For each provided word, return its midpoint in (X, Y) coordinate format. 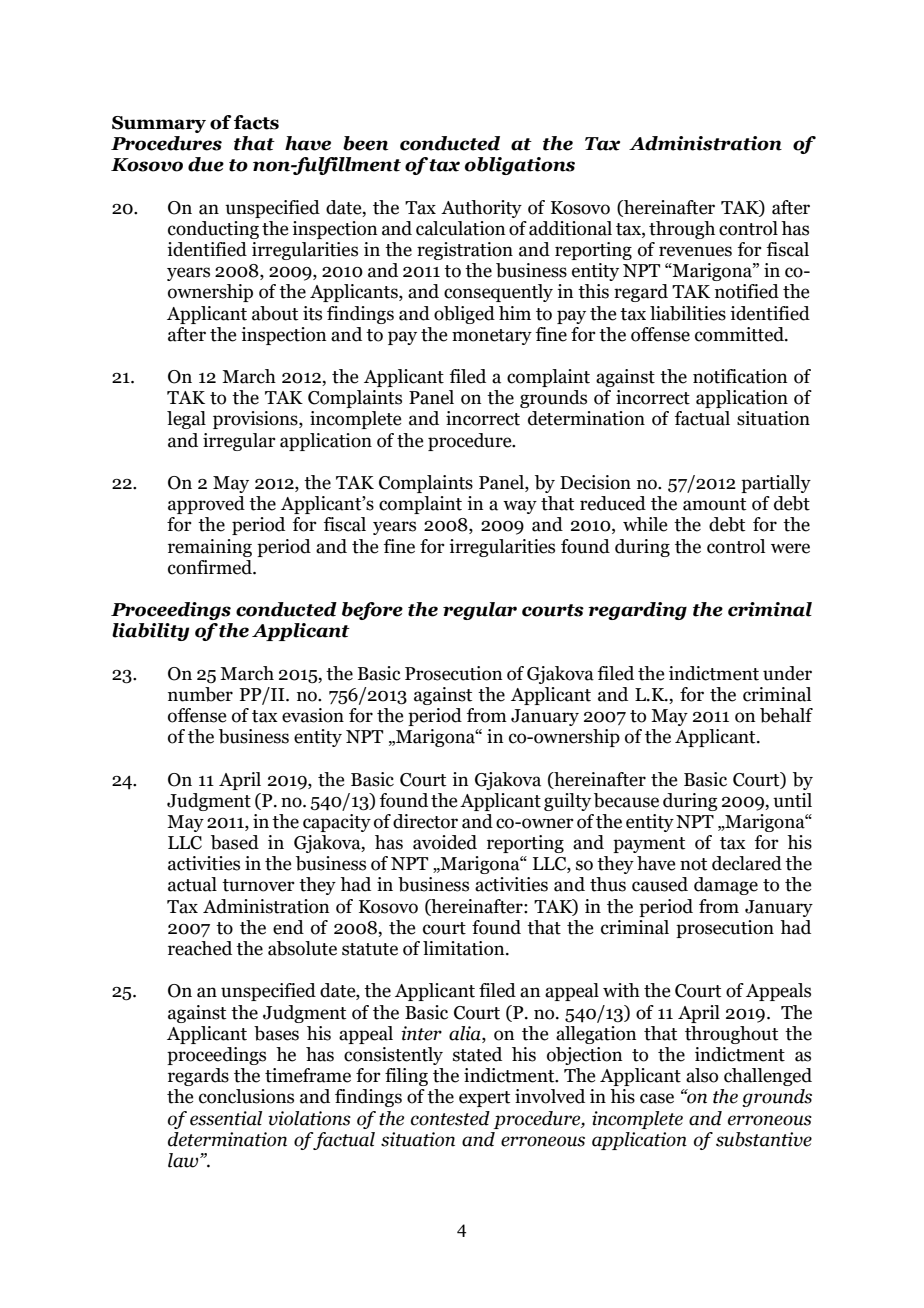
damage (726, 886)
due (206, 164)
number (200, 694)
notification (740, 376)
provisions (256, 420)
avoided (445, 842)
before (372, 611)
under (787, 673)
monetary (492, 337)
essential (226, 1118)
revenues (695, 251)
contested (450, 1118)
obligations (520, 166)
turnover (258, 885)
